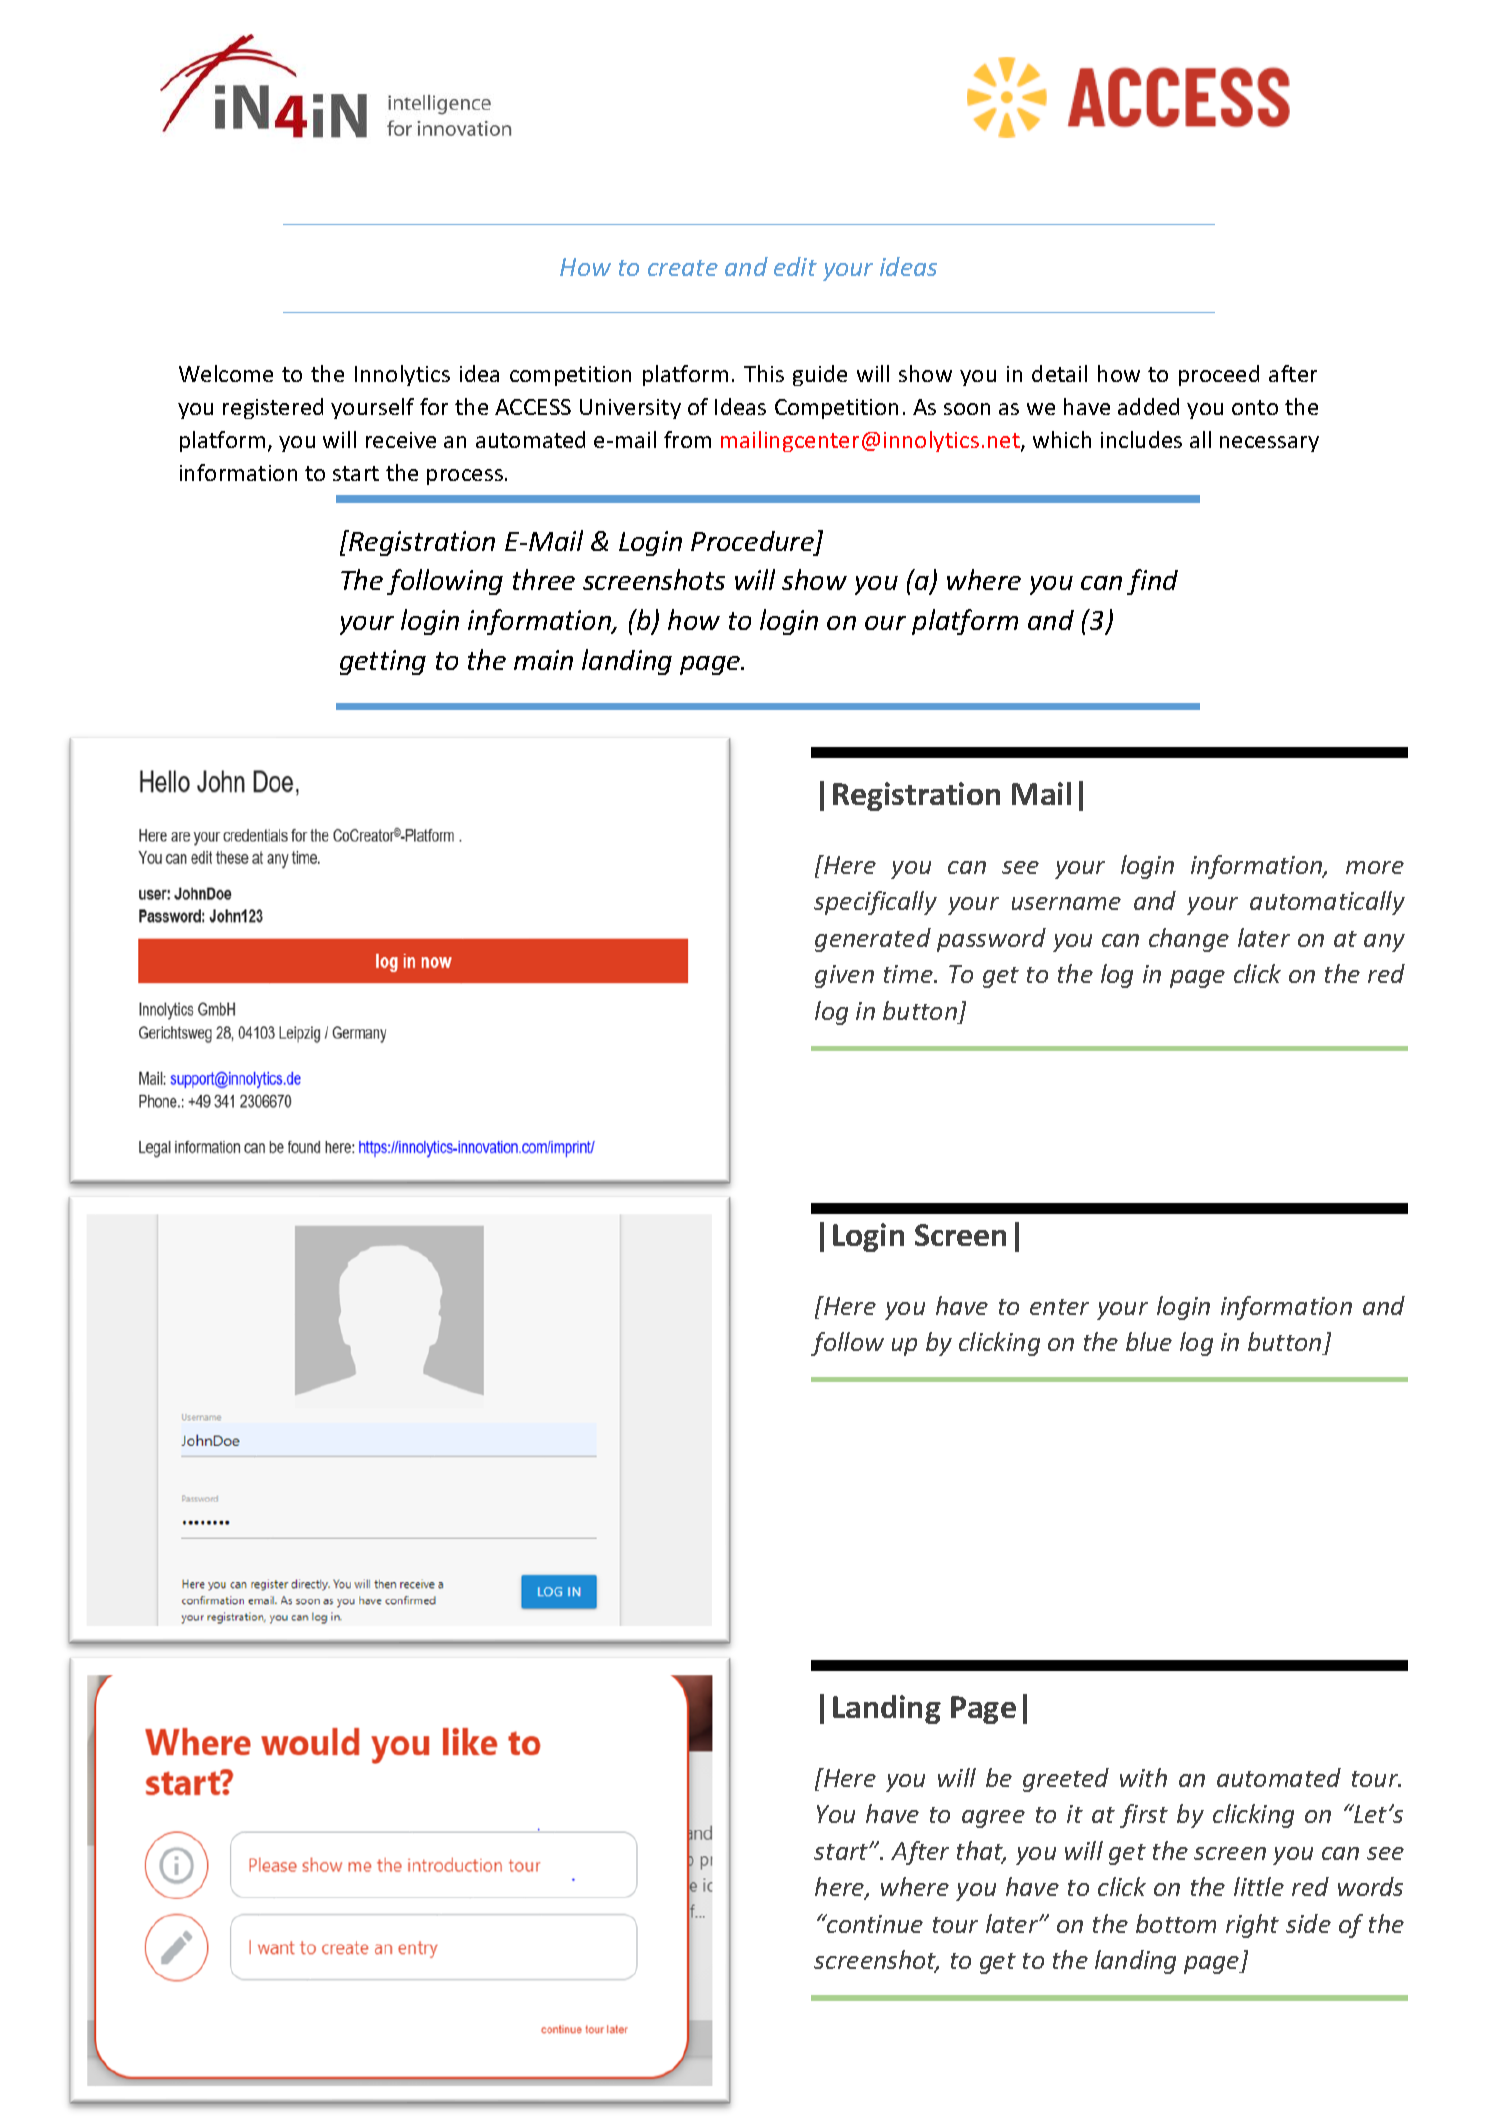 This page has height=2119, width=1498. Describe the element at coordinates (795, 266) in the page. I see `edit` at that location.
